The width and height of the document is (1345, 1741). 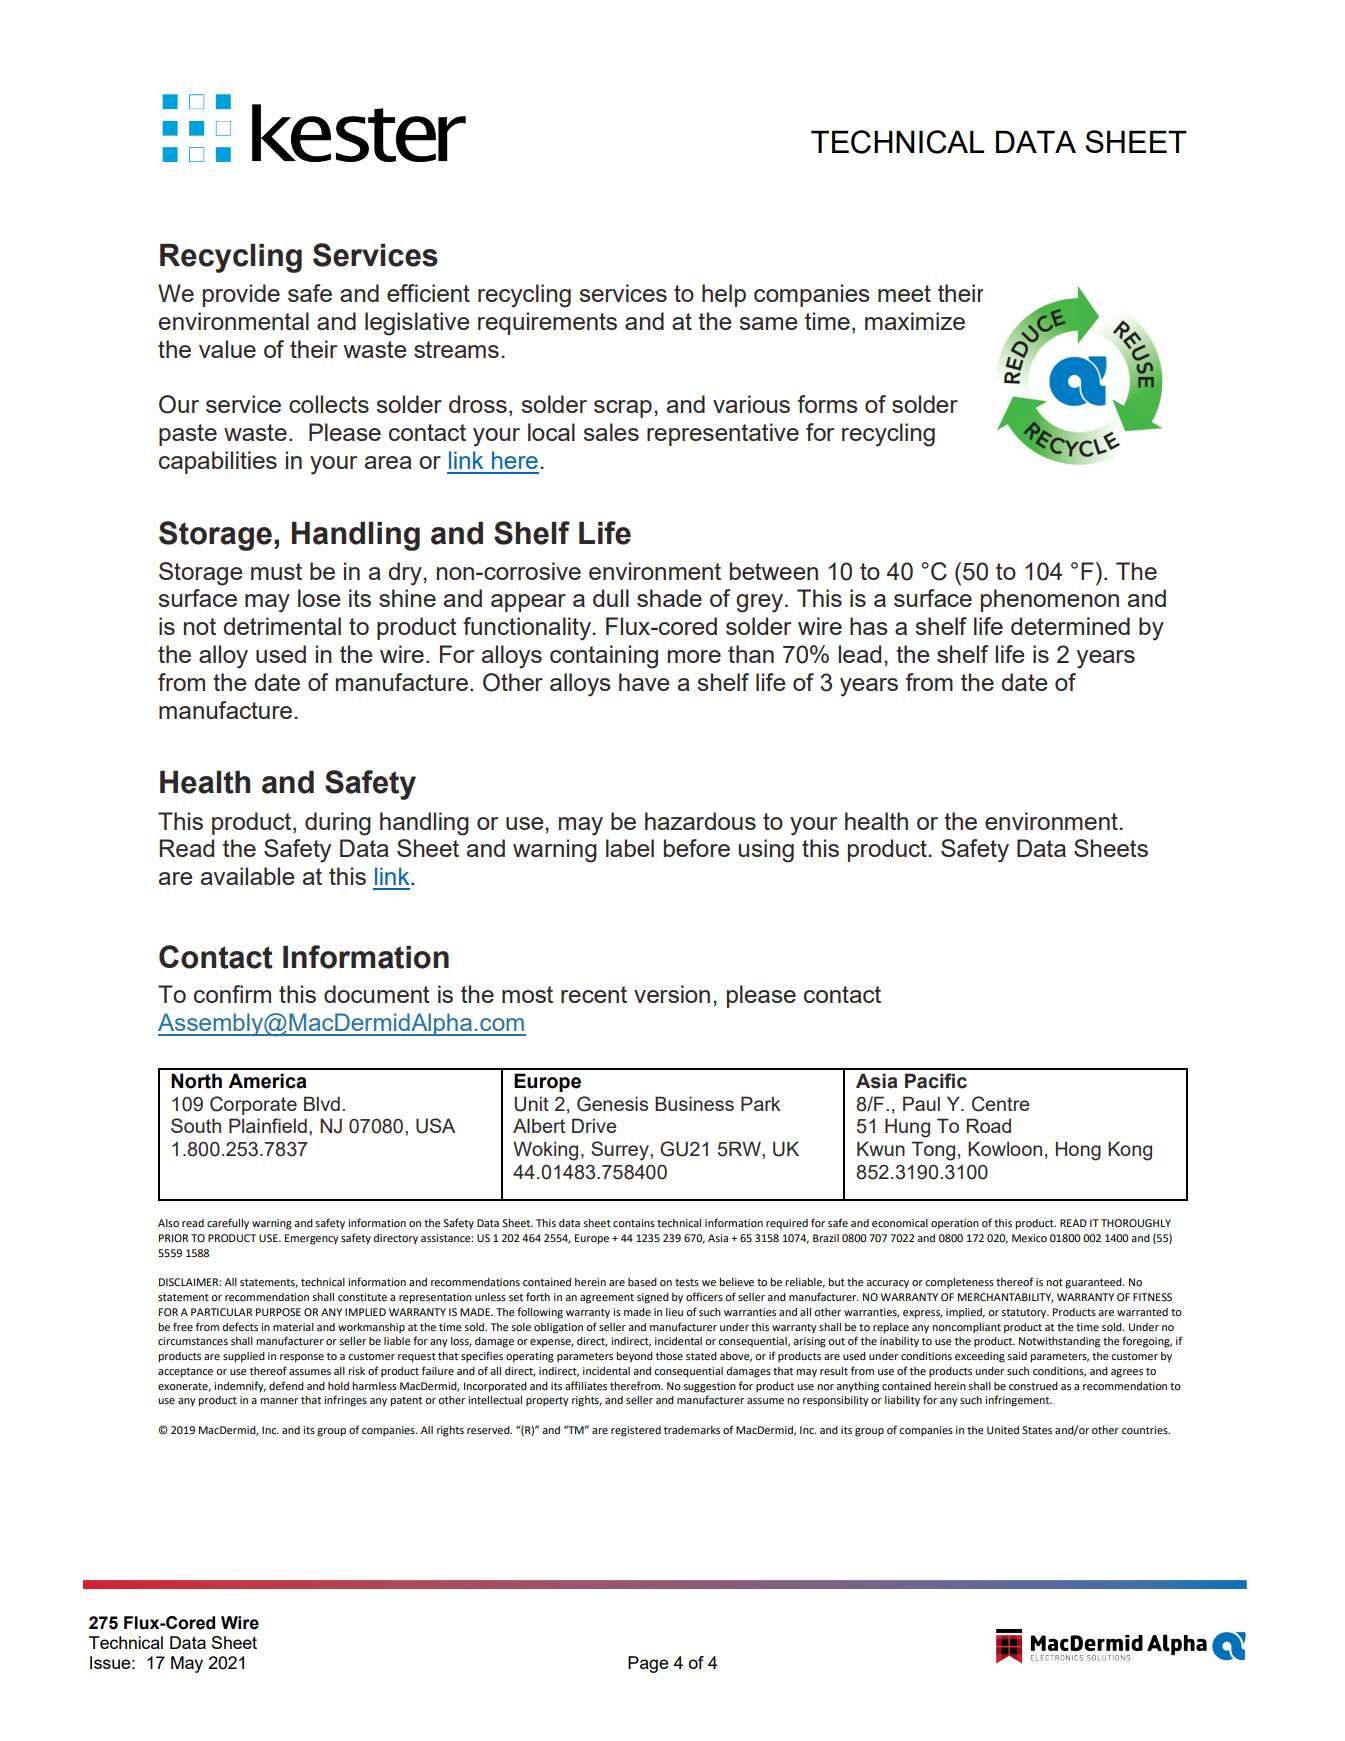 What do you see at coordinates (915, 321) in the document?
I see `maximize` at bounding box center [915, 321].
